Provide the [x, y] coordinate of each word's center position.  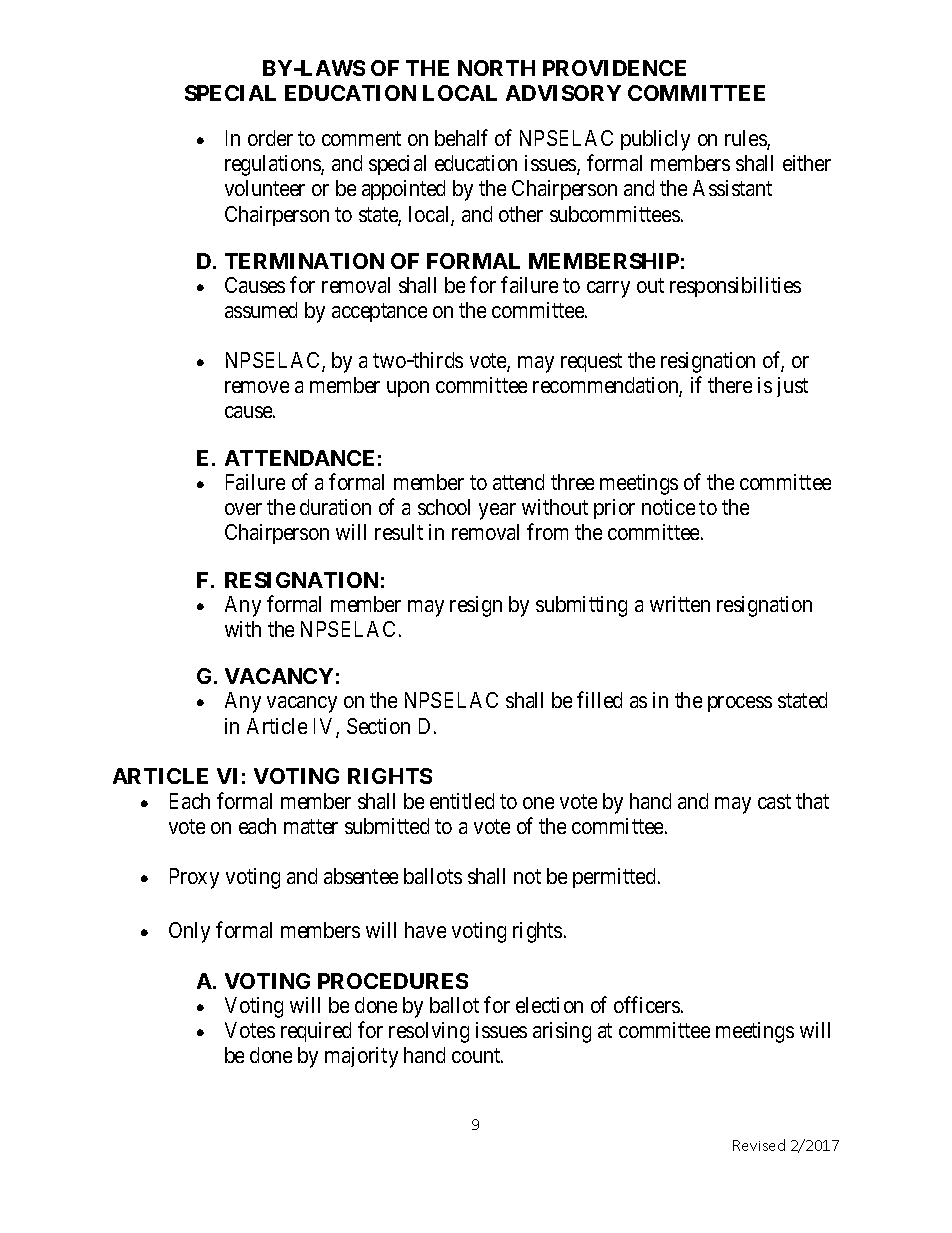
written [680, 604]
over [243, 509]
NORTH [496, 68]
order [270, 138]
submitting [581, 606]
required [316, 1032]
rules [746, 139]
